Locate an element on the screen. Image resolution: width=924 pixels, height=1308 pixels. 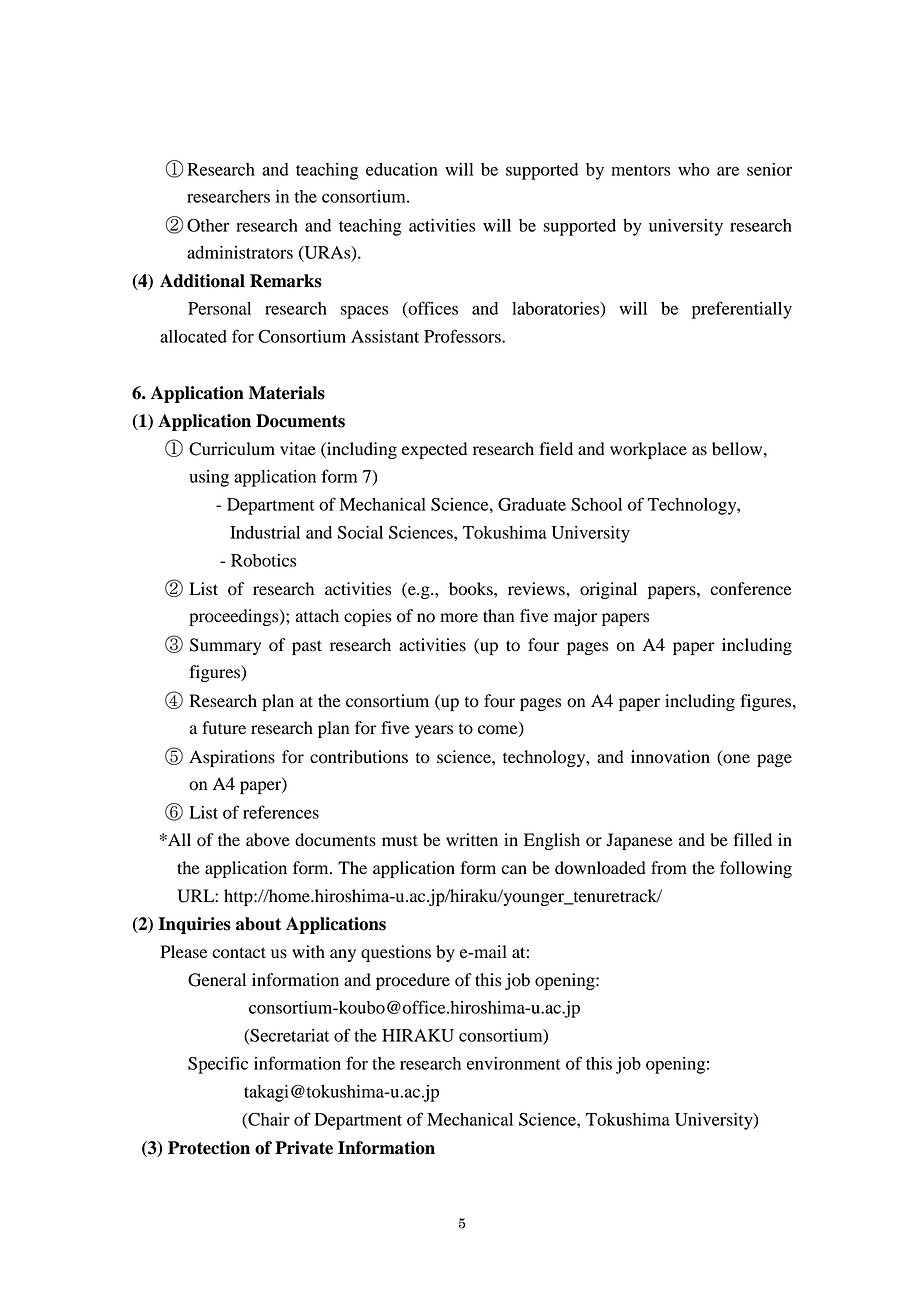
written is located at coordinates (472, 840).
